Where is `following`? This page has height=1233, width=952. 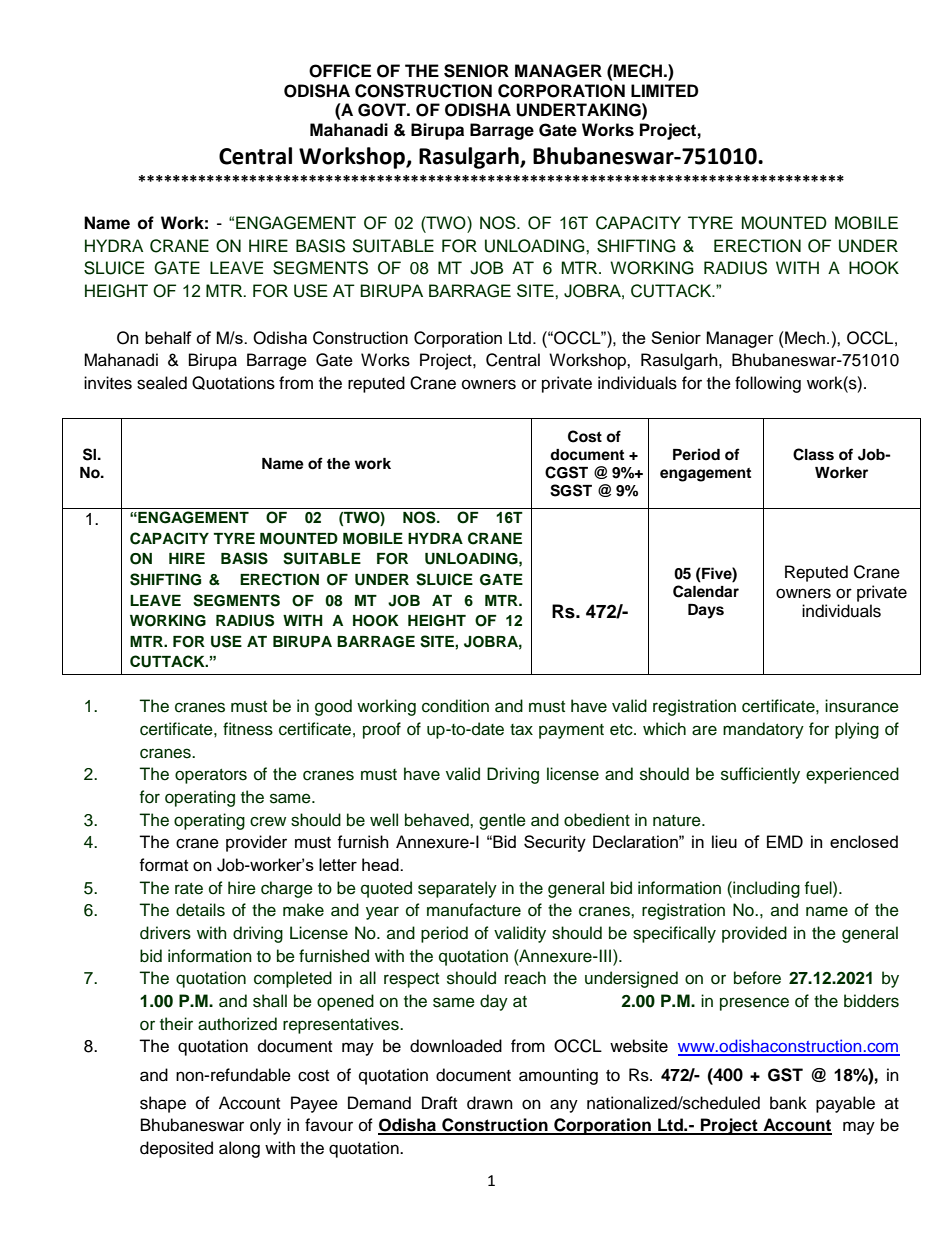
following is located at coordinates (768, 384).
